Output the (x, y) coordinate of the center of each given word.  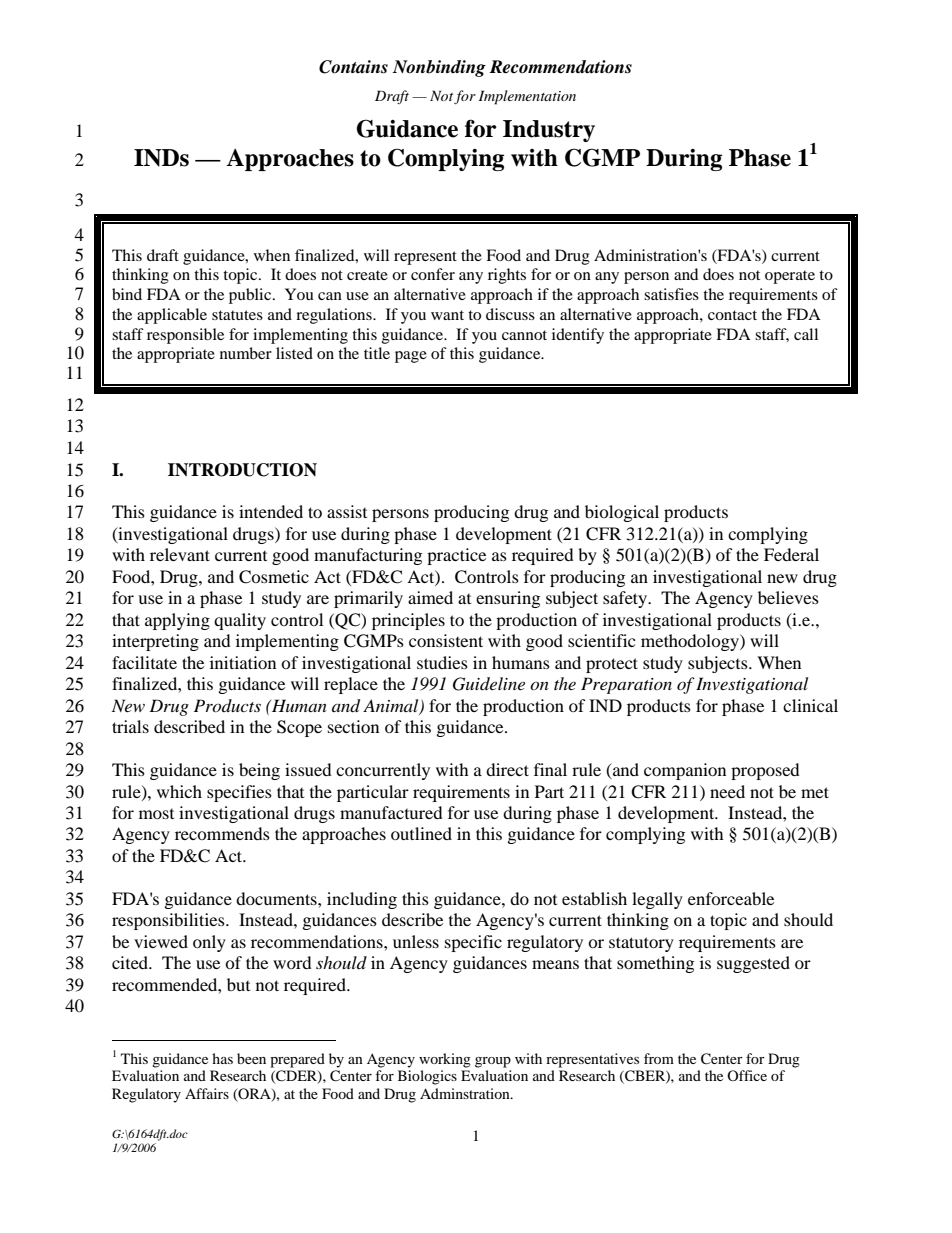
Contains (353, 67)
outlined (421, 833)
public (251, 296)
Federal (791, 554)
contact (732, 315)
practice (456, 556)
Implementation (527, 97)
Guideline (489, 684)
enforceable (731, 898)
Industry (549, 131)
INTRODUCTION (242, 470)
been (251, 1058)
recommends (222, 833)
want (447, 315)
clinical (810, 705)
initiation (243, 662)
